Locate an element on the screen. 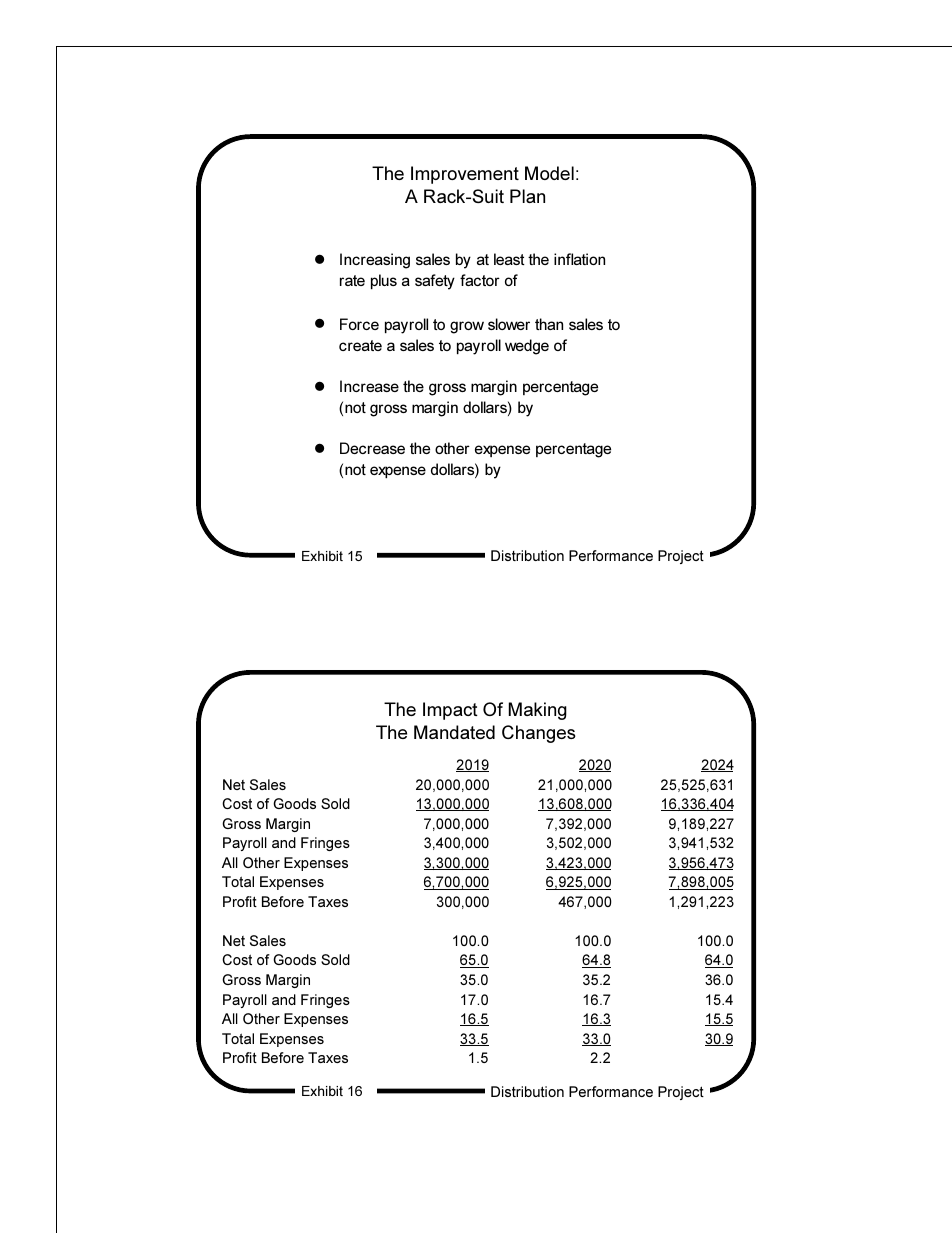 The image size is (952, 1233). wedge is located at coordinates (527, 347).
